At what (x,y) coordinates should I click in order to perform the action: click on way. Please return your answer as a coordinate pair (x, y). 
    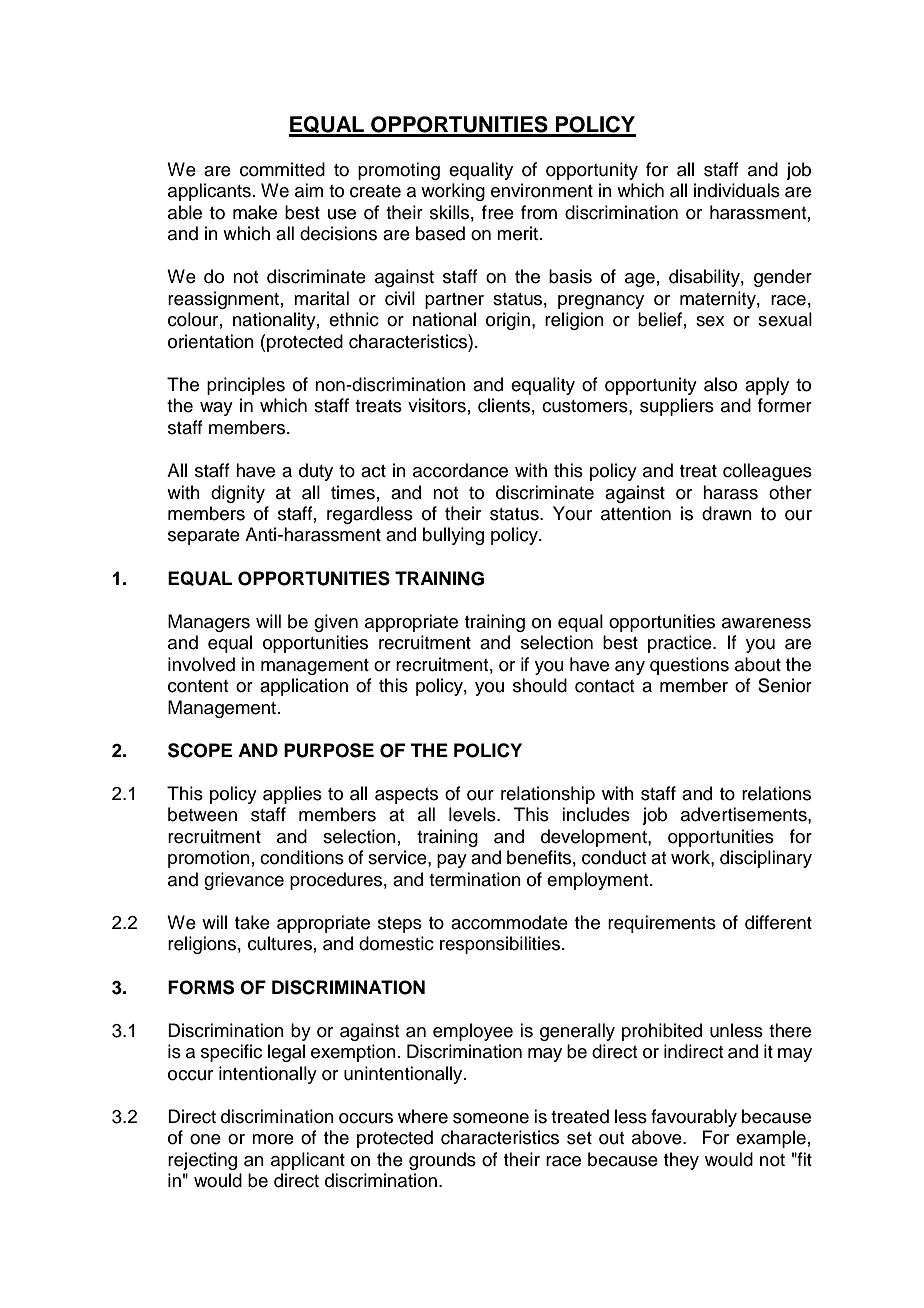
    Looking at the image, I should click on (216, 409).
